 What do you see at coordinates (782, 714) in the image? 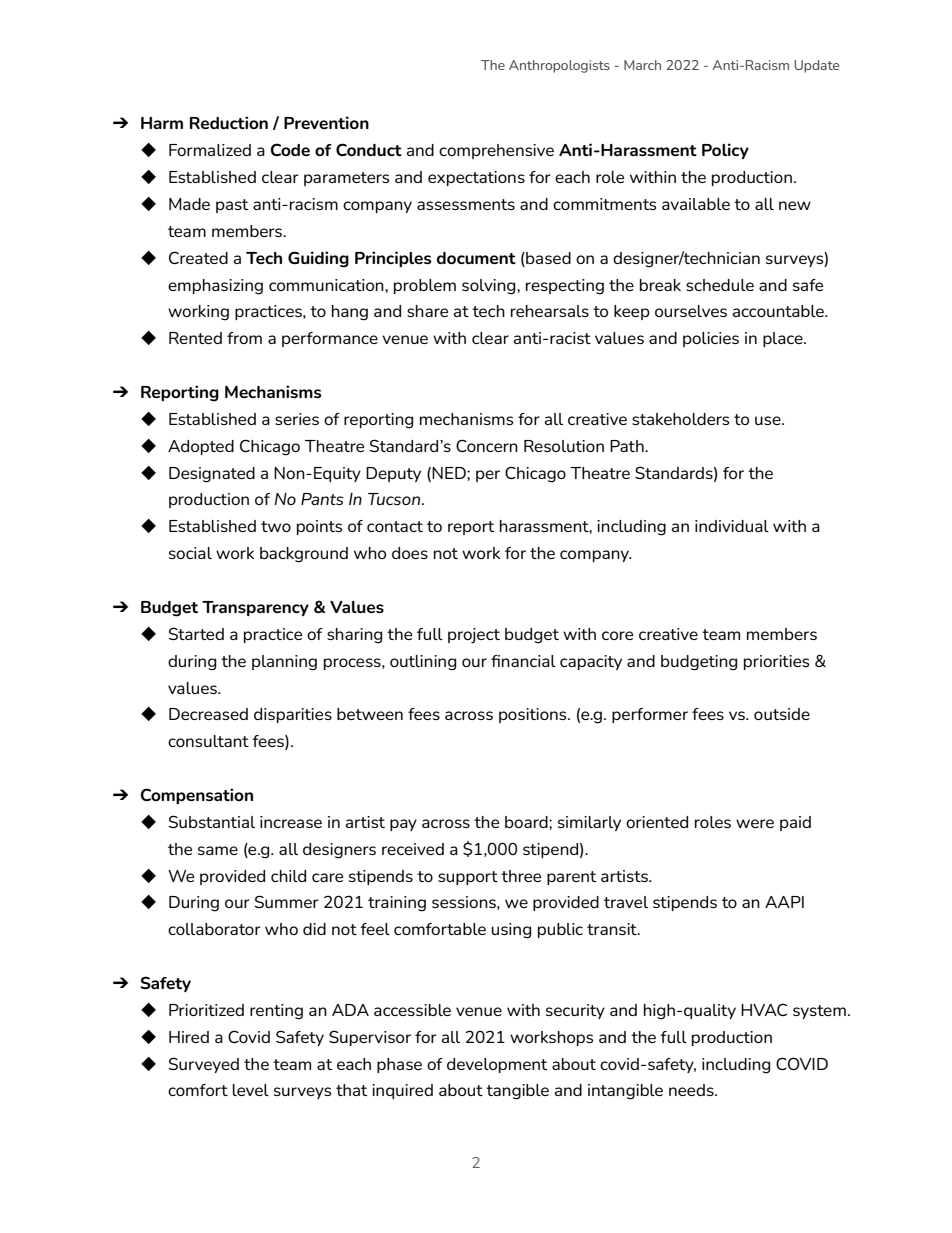
I see `outside` at bounding box center [782, 714].
